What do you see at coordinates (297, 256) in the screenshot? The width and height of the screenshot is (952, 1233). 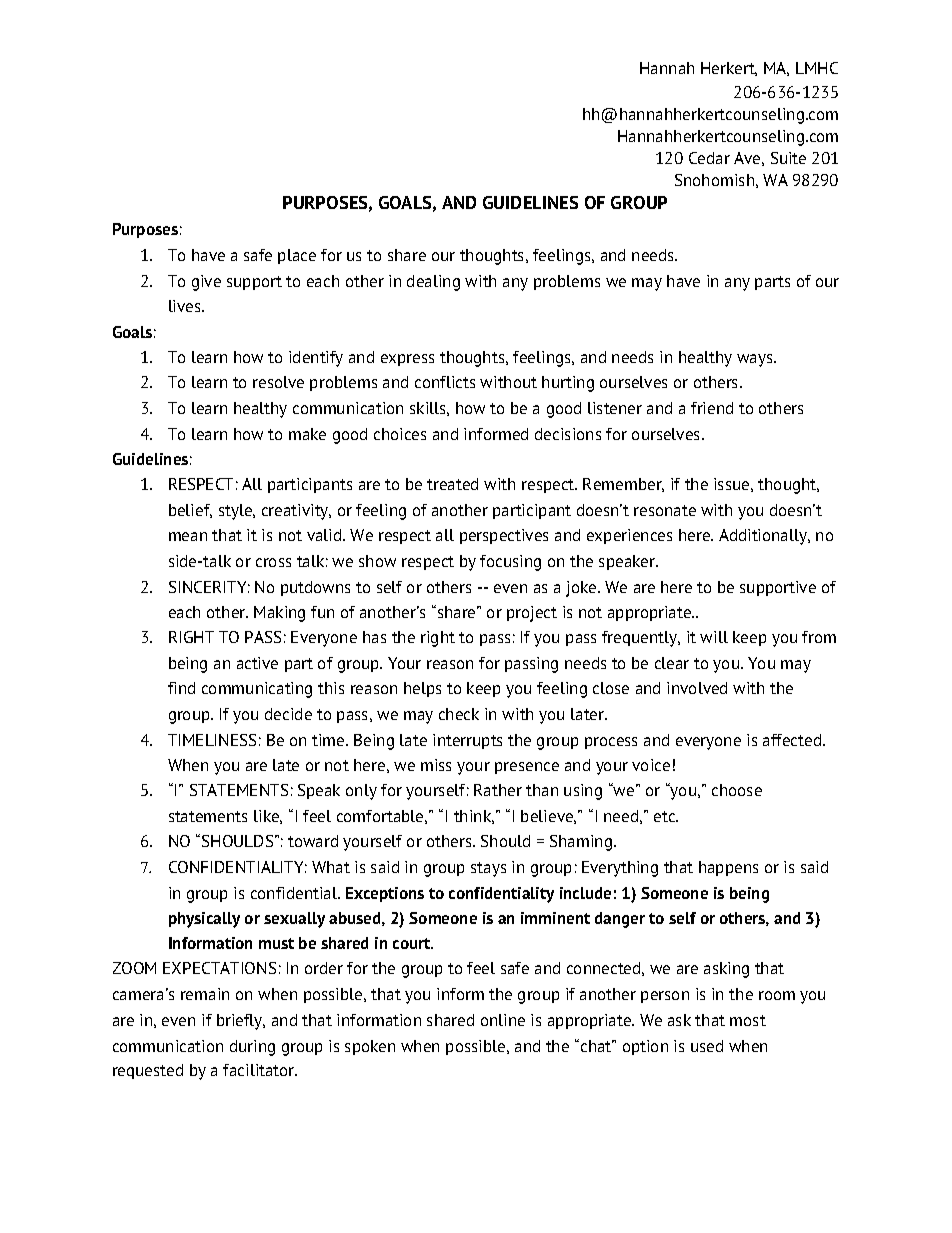 I see `place` at bounding box center [297, 256].
